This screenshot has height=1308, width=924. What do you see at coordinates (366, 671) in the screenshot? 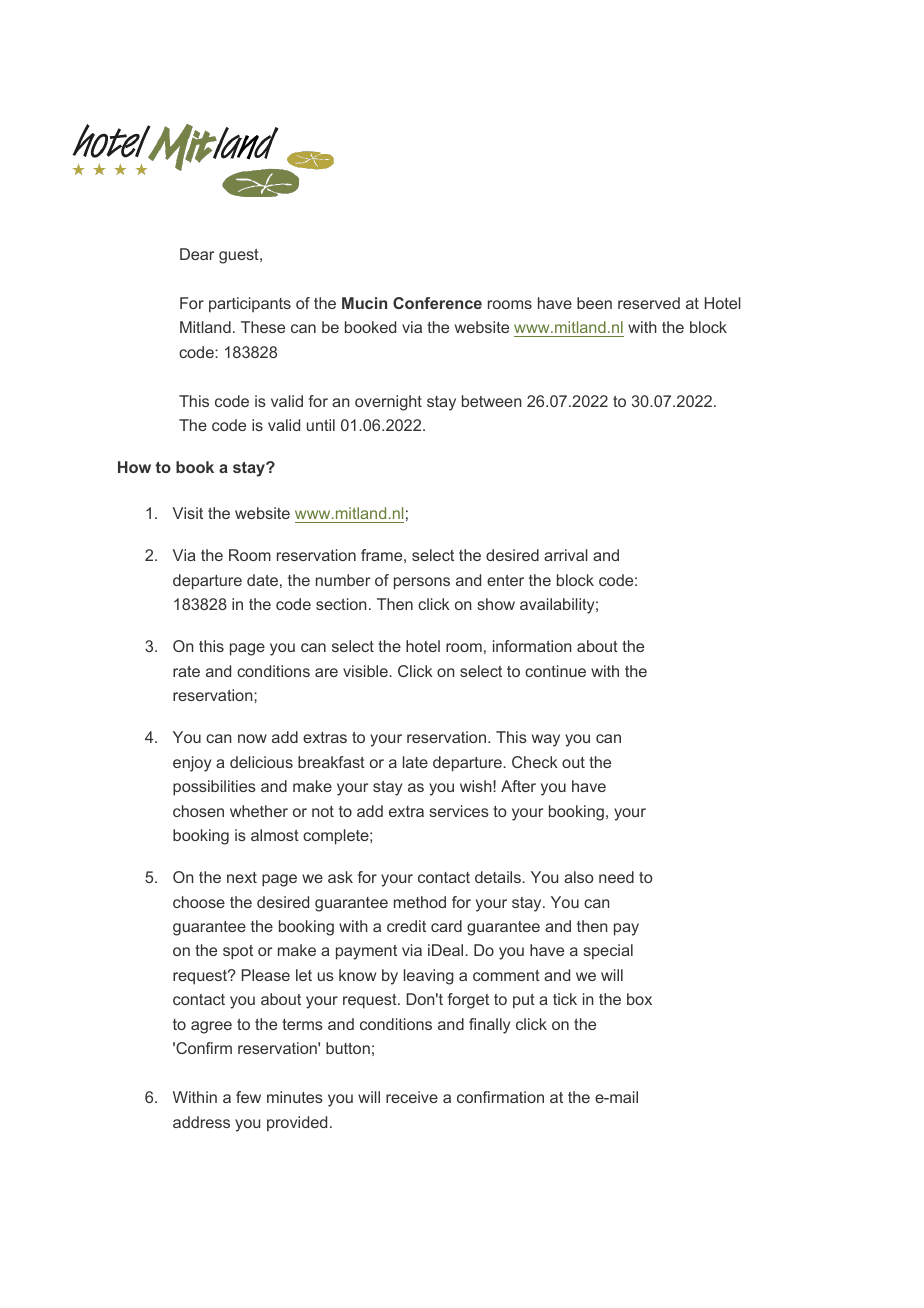
I see `visible` at bounding box center [366, 671].
